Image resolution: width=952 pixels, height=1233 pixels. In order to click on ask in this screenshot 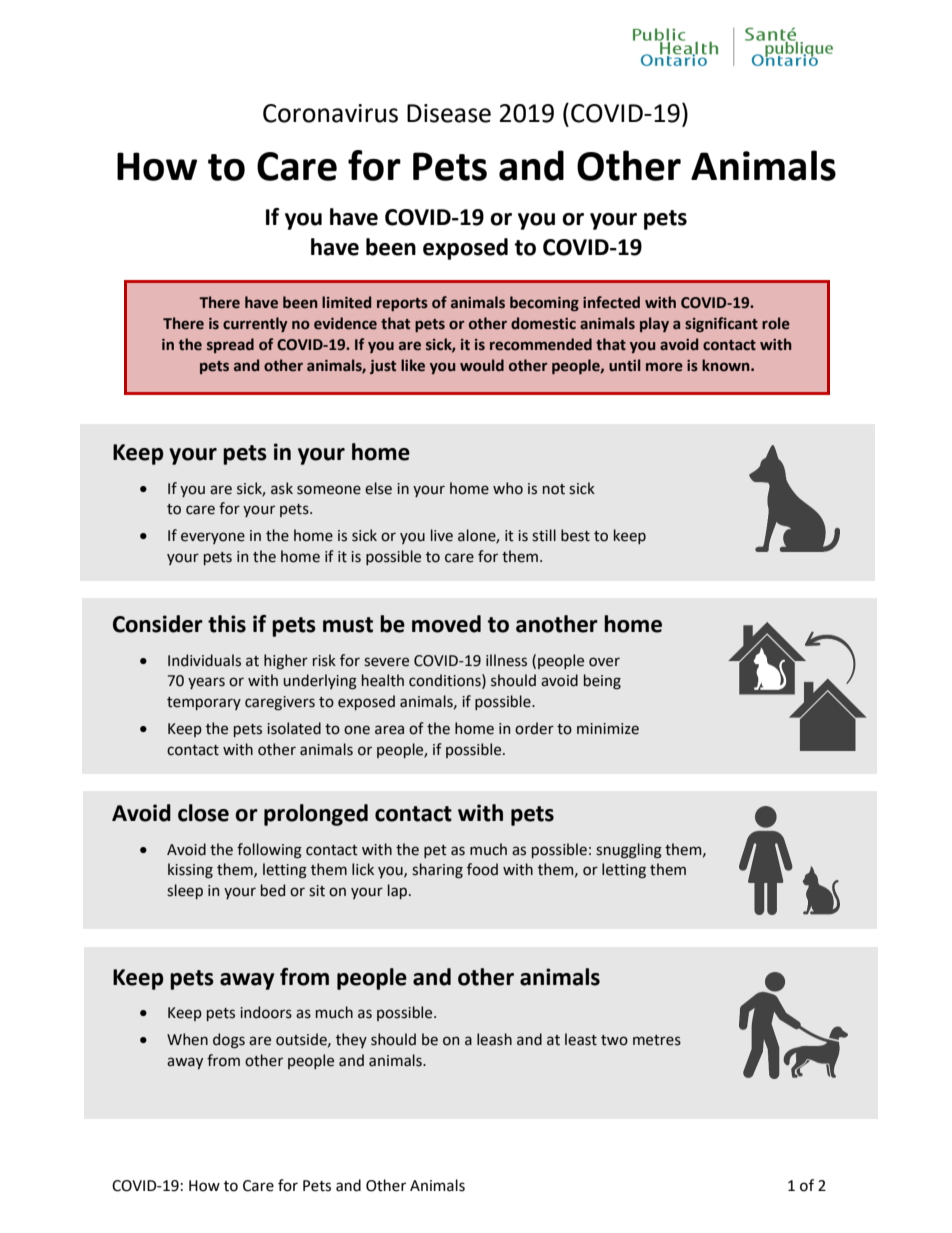, I will do `click(282, 488)`.
